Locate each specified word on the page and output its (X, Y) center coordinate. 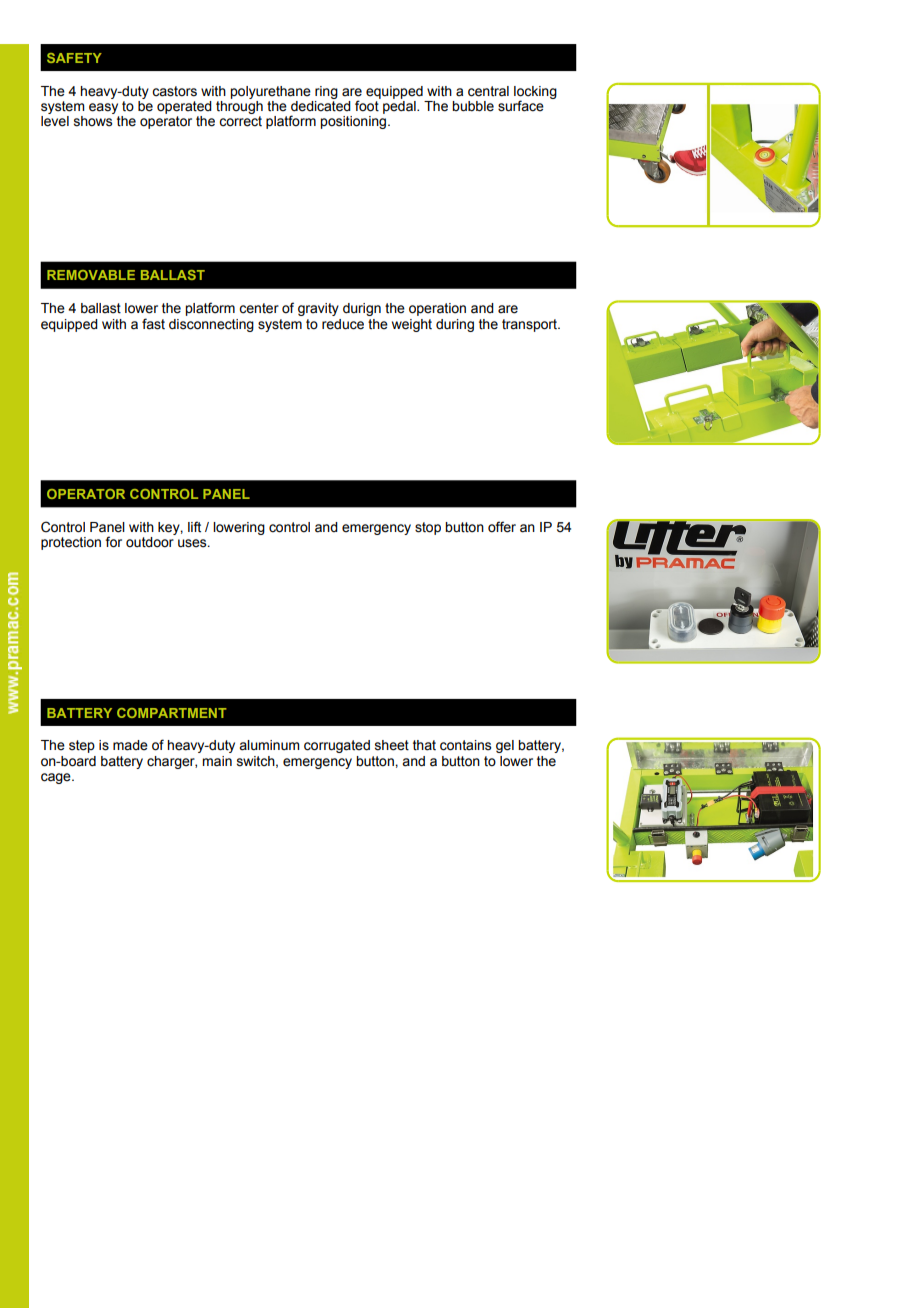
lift (194, 527)
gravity (318, 309)
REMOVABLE (91, 275)
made (130, 745)
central (488, 91)
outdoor (150, 542)
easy (103, 108)
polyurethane (270, 92)
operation (437, 309)
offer (502, 527)
